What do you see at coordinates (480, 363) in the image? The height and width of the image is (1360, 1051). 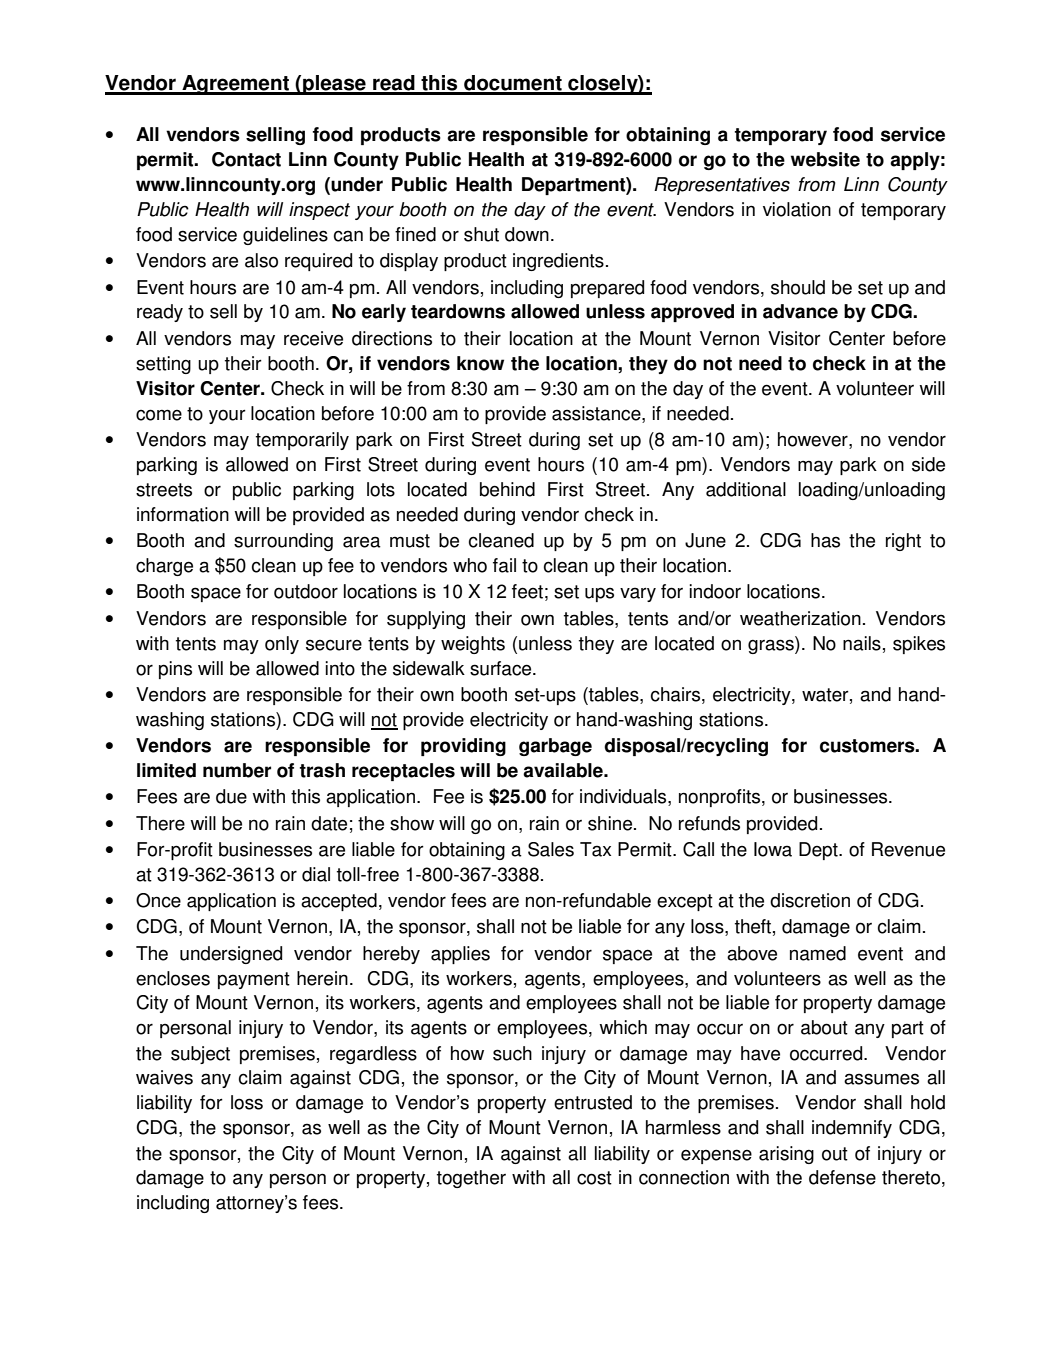 I see `know` at bounding box center [480, 363].
